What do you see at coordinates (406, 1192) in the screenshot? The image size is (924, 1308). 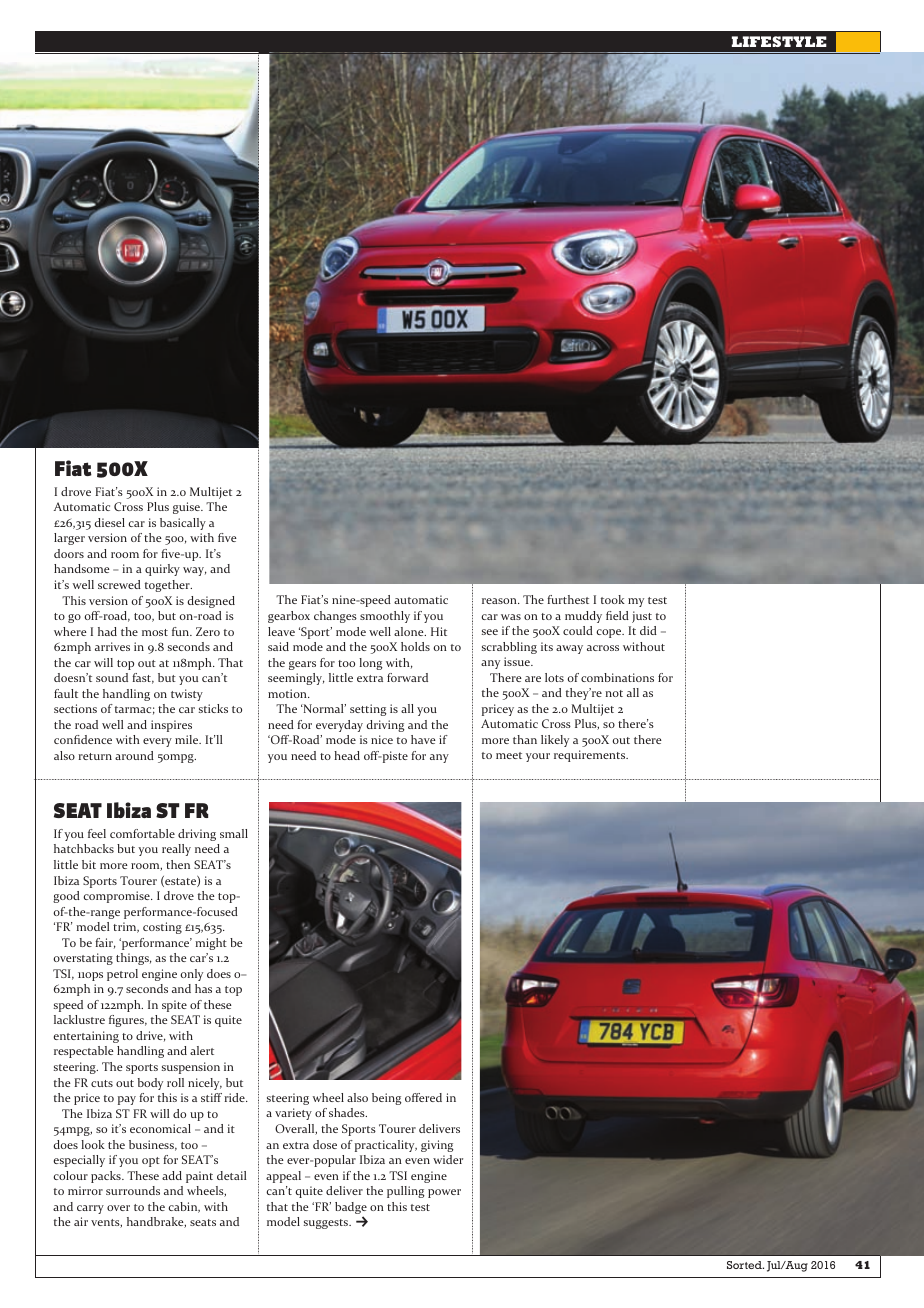 I see `pulling` at bounding box center [406, 1192].
